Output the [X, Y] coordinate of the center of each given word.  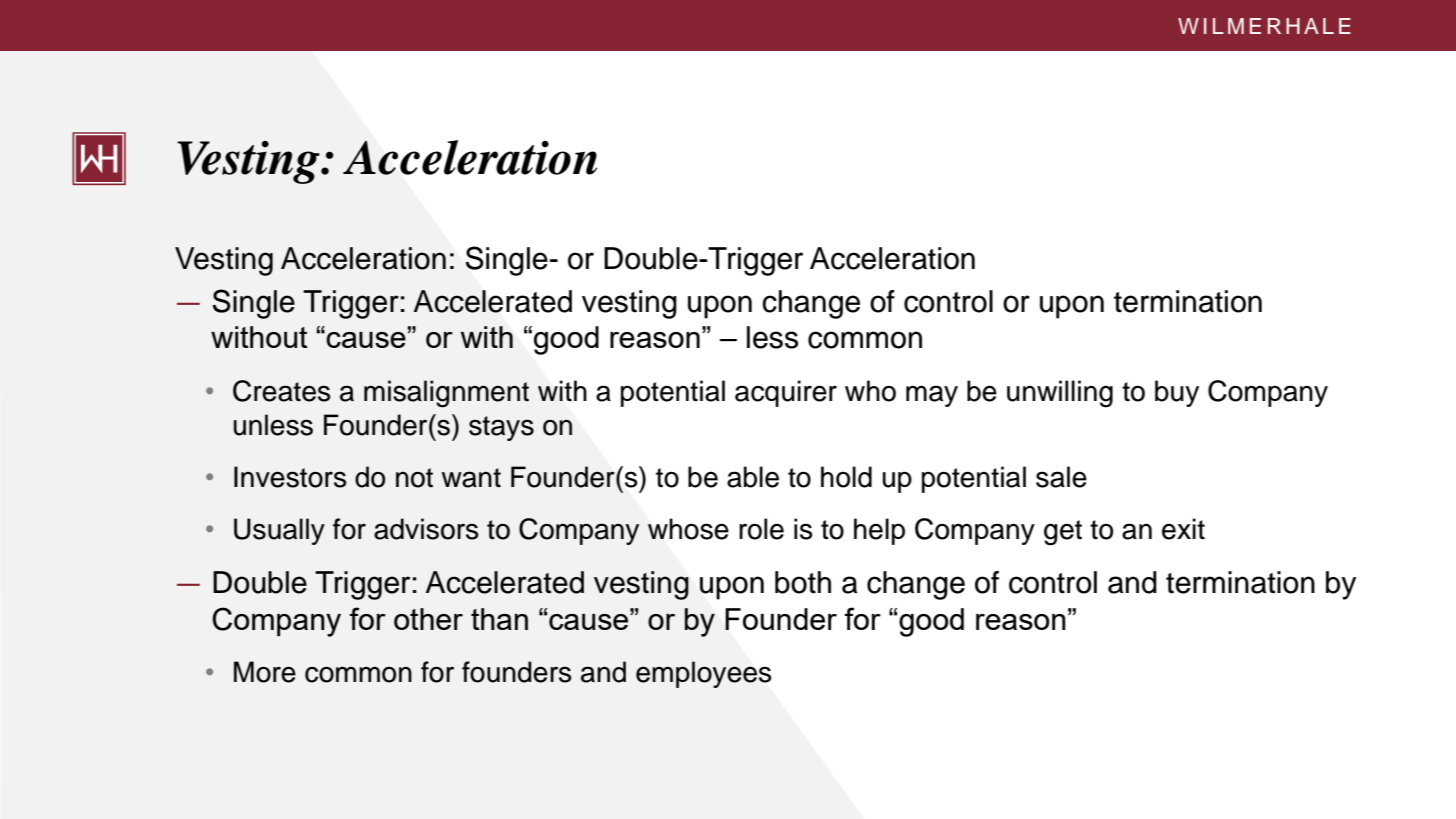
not [414, 478]
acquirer [786, 393]
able [753, 477]
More [265, 672]
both [803, 582]
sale [1061, 477]
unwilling [1060, 394]
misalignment [446, 394]
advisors [426, 529]
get [1063, 533]
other [428, 619]
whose [688, 529]
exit [1183, 529]
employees [703, 674]
